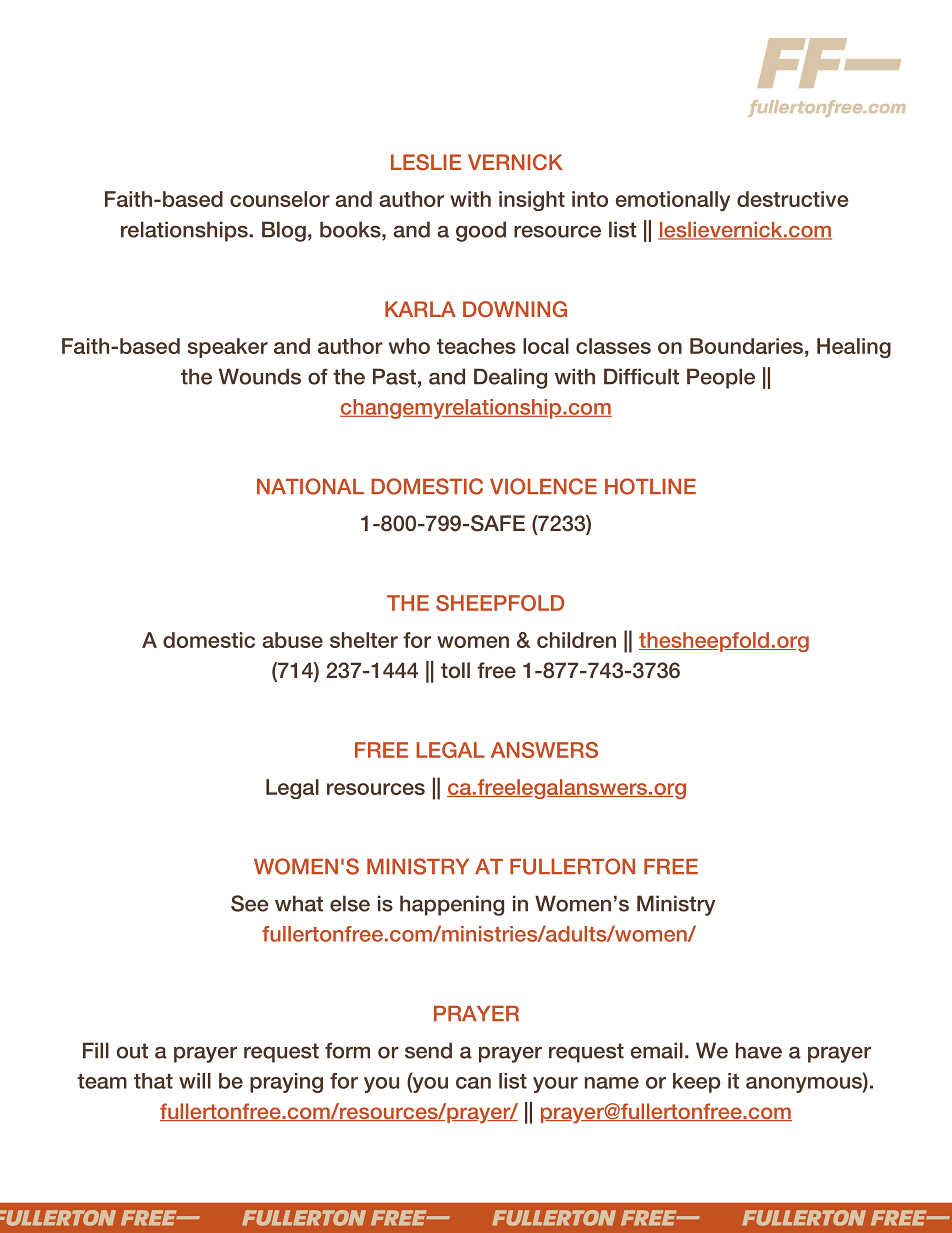 Image resolution: width=952 pixels, height=1233 pixels. What do you see at coordinates (759, 1050) in the screenshot?
I see `have` at bounding box center [759, 1050].
